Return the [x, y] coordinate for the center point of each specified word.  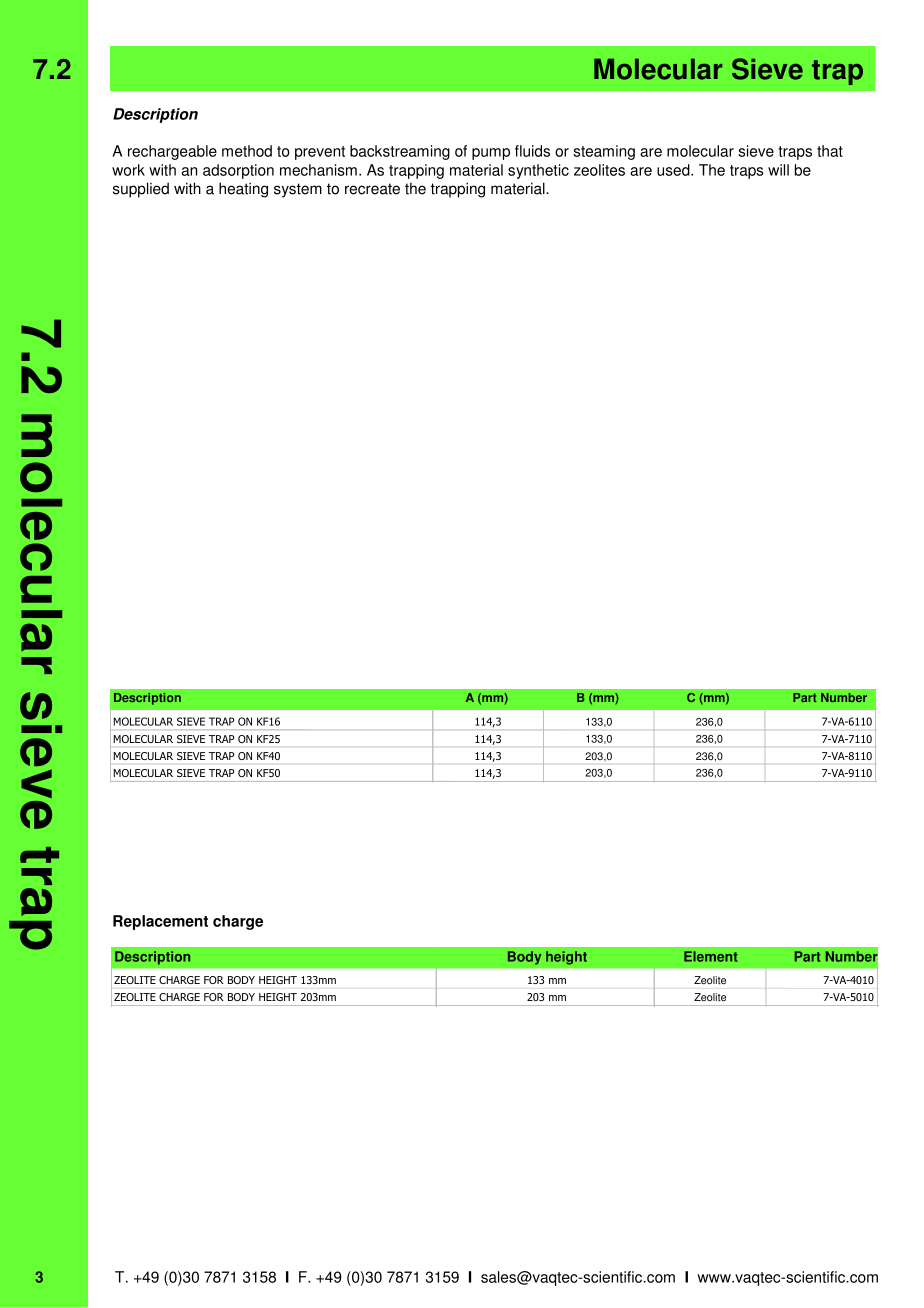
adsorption [238, 171]
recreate [372, 189]
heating [243, 190]
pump [491, 154]
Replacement [160, 922]
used [674, 170]
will [778, 170]
